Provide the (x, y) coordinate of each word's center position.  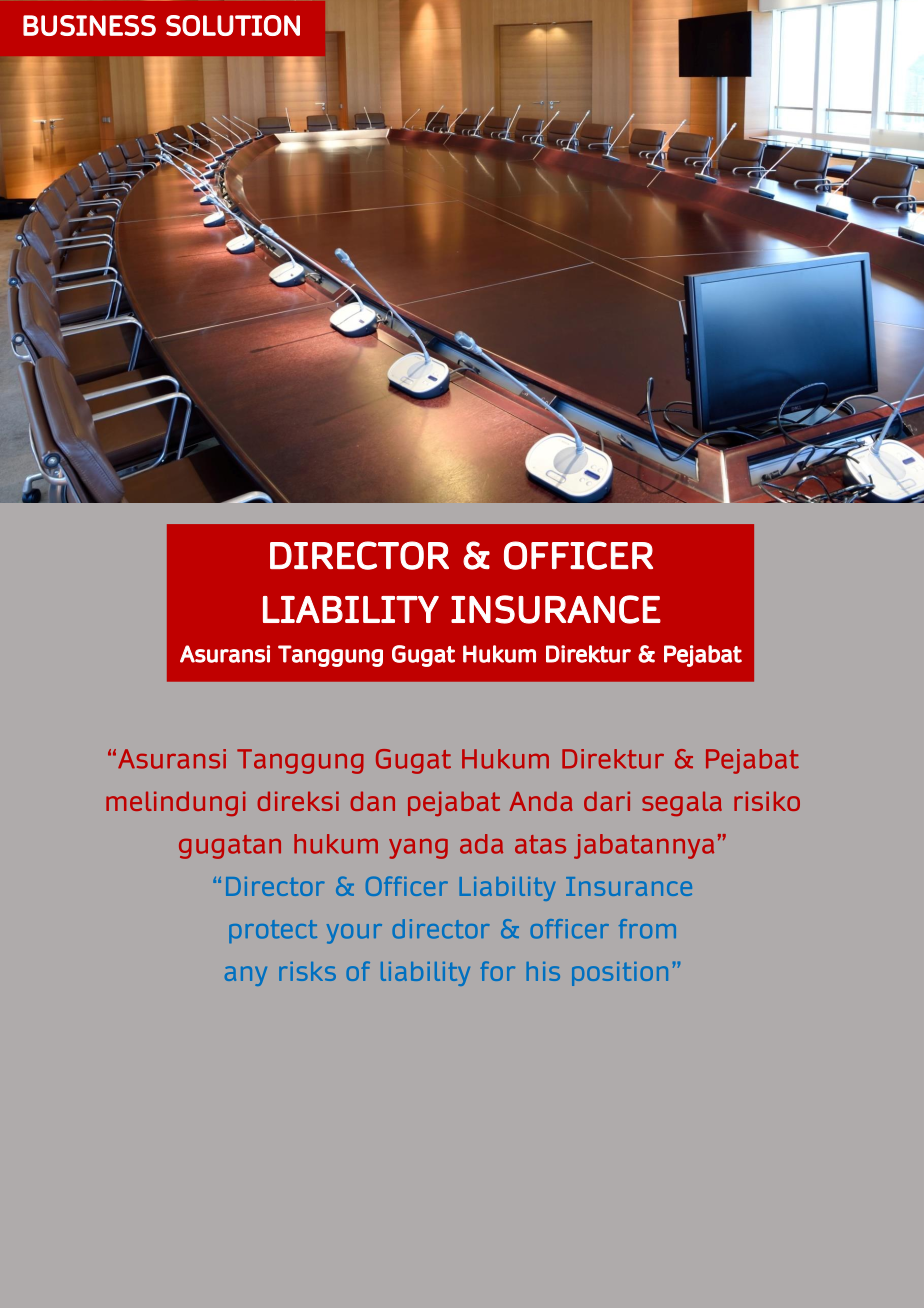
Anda (541, 801)
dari (607, 801)
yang (418, 849)
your (354, 934)
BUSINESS (89, 25)
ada (481, 844)
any (246, 976)
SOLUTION (233, 25)
